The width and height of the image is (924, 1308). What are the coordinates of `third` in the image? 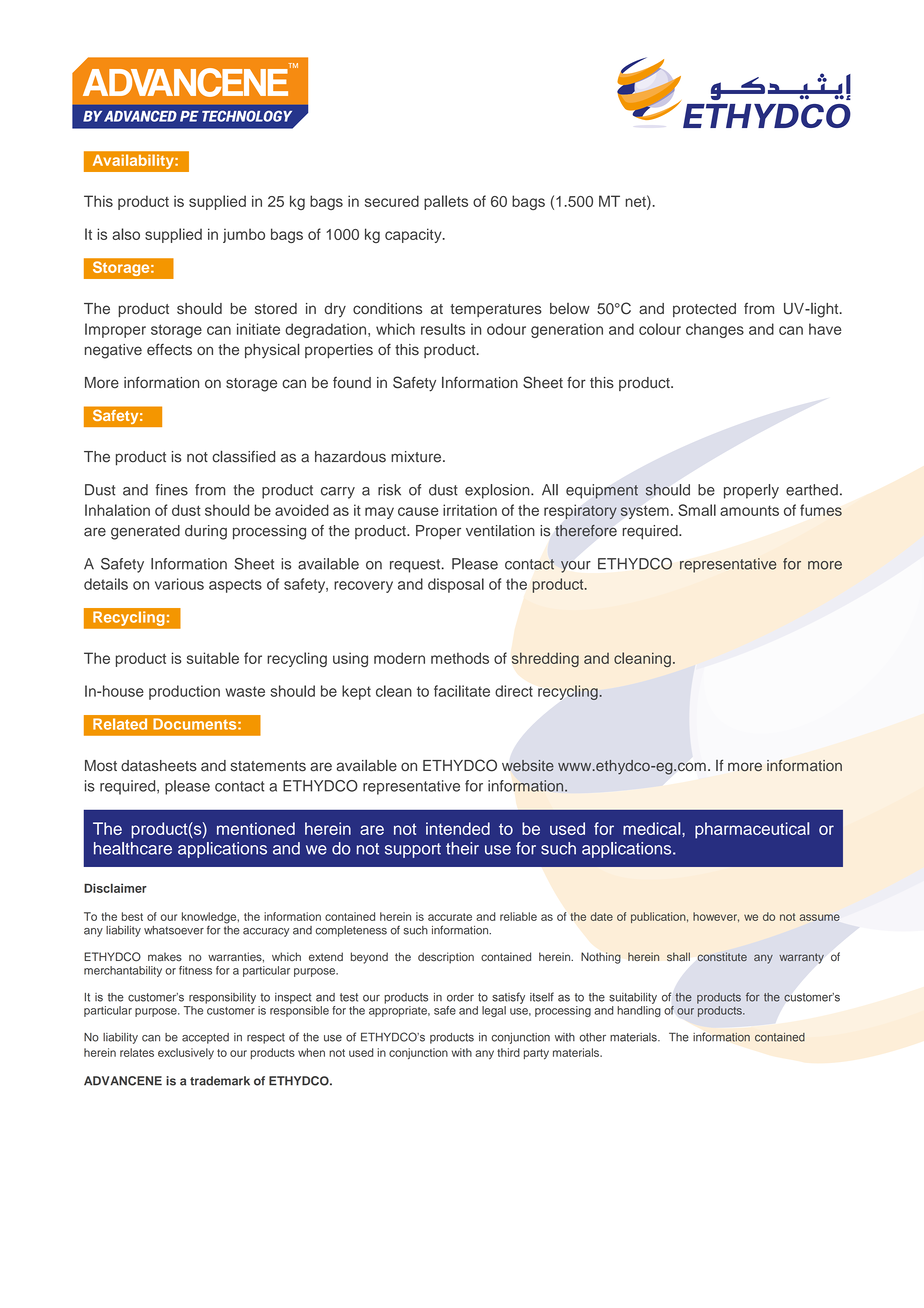 It's located at (508, 1052).
